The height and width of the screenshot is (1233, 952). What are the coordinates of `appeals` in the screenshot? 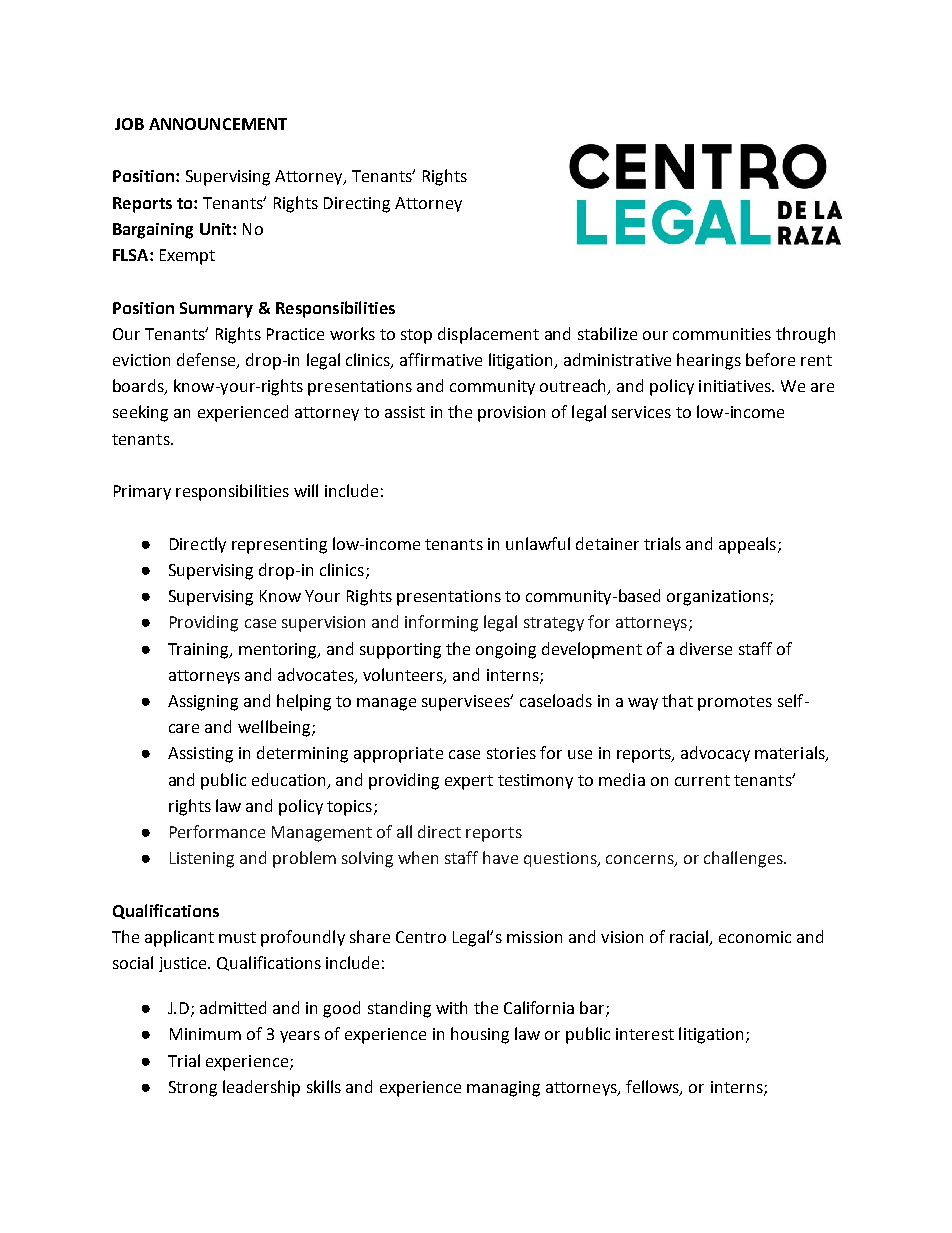 It's located at (749, 545).
